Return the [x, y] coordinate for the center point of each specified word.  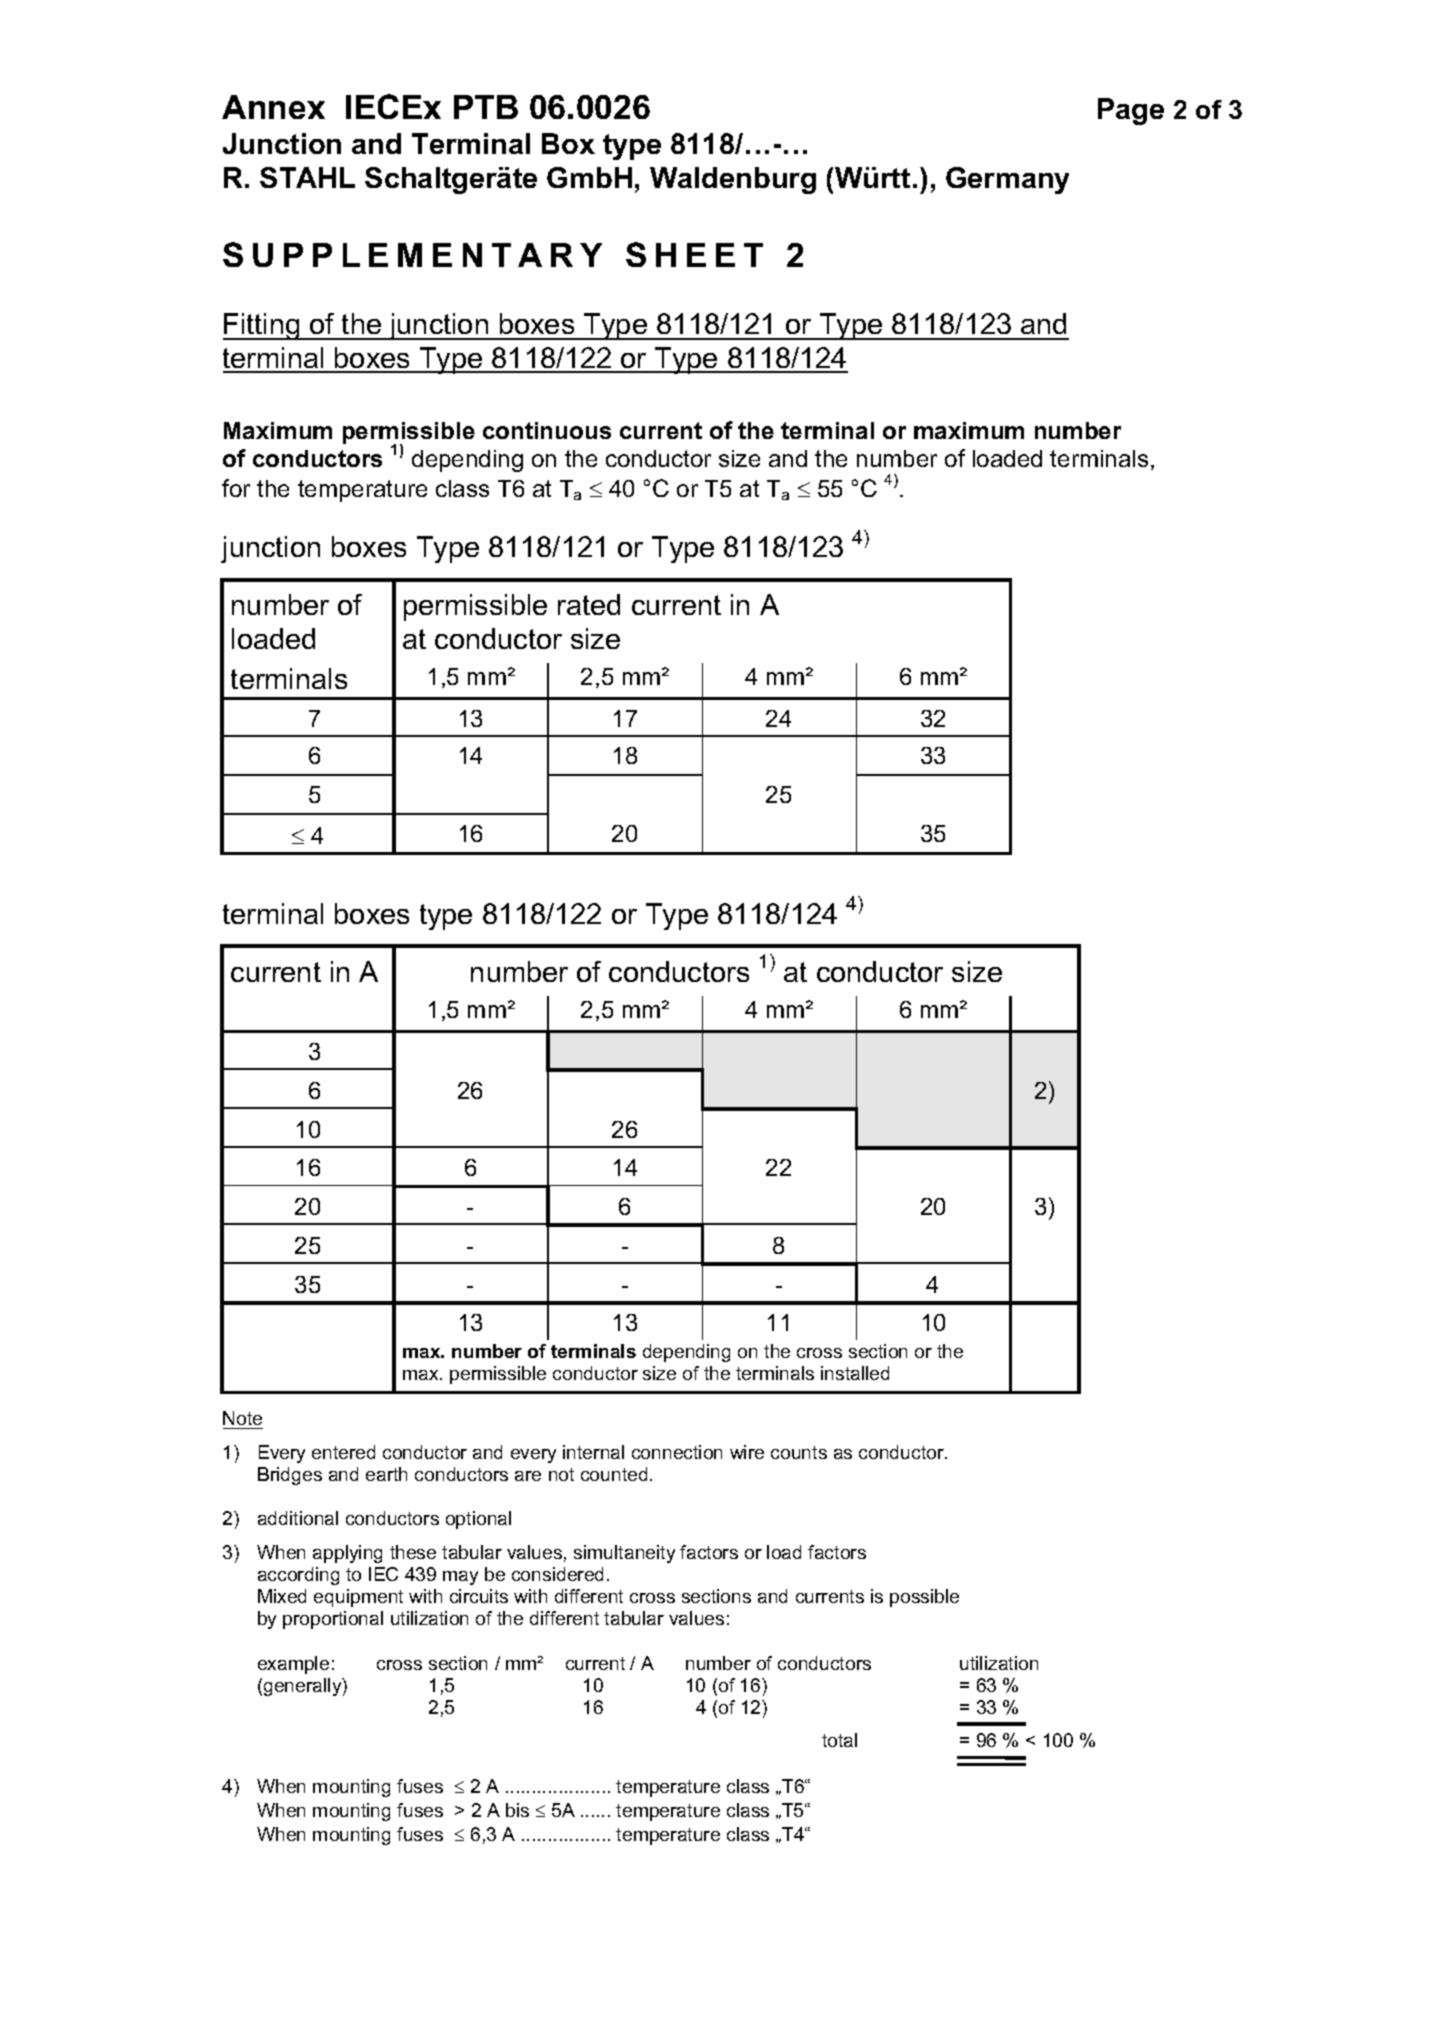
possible [924, 1598]
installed [855, 1373]
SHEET [694, 254]
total [839, 1740]
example [293, 1665]
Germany [1007, 180]
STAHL [307, 177]
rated [589, 604]
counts [799, 1452]
